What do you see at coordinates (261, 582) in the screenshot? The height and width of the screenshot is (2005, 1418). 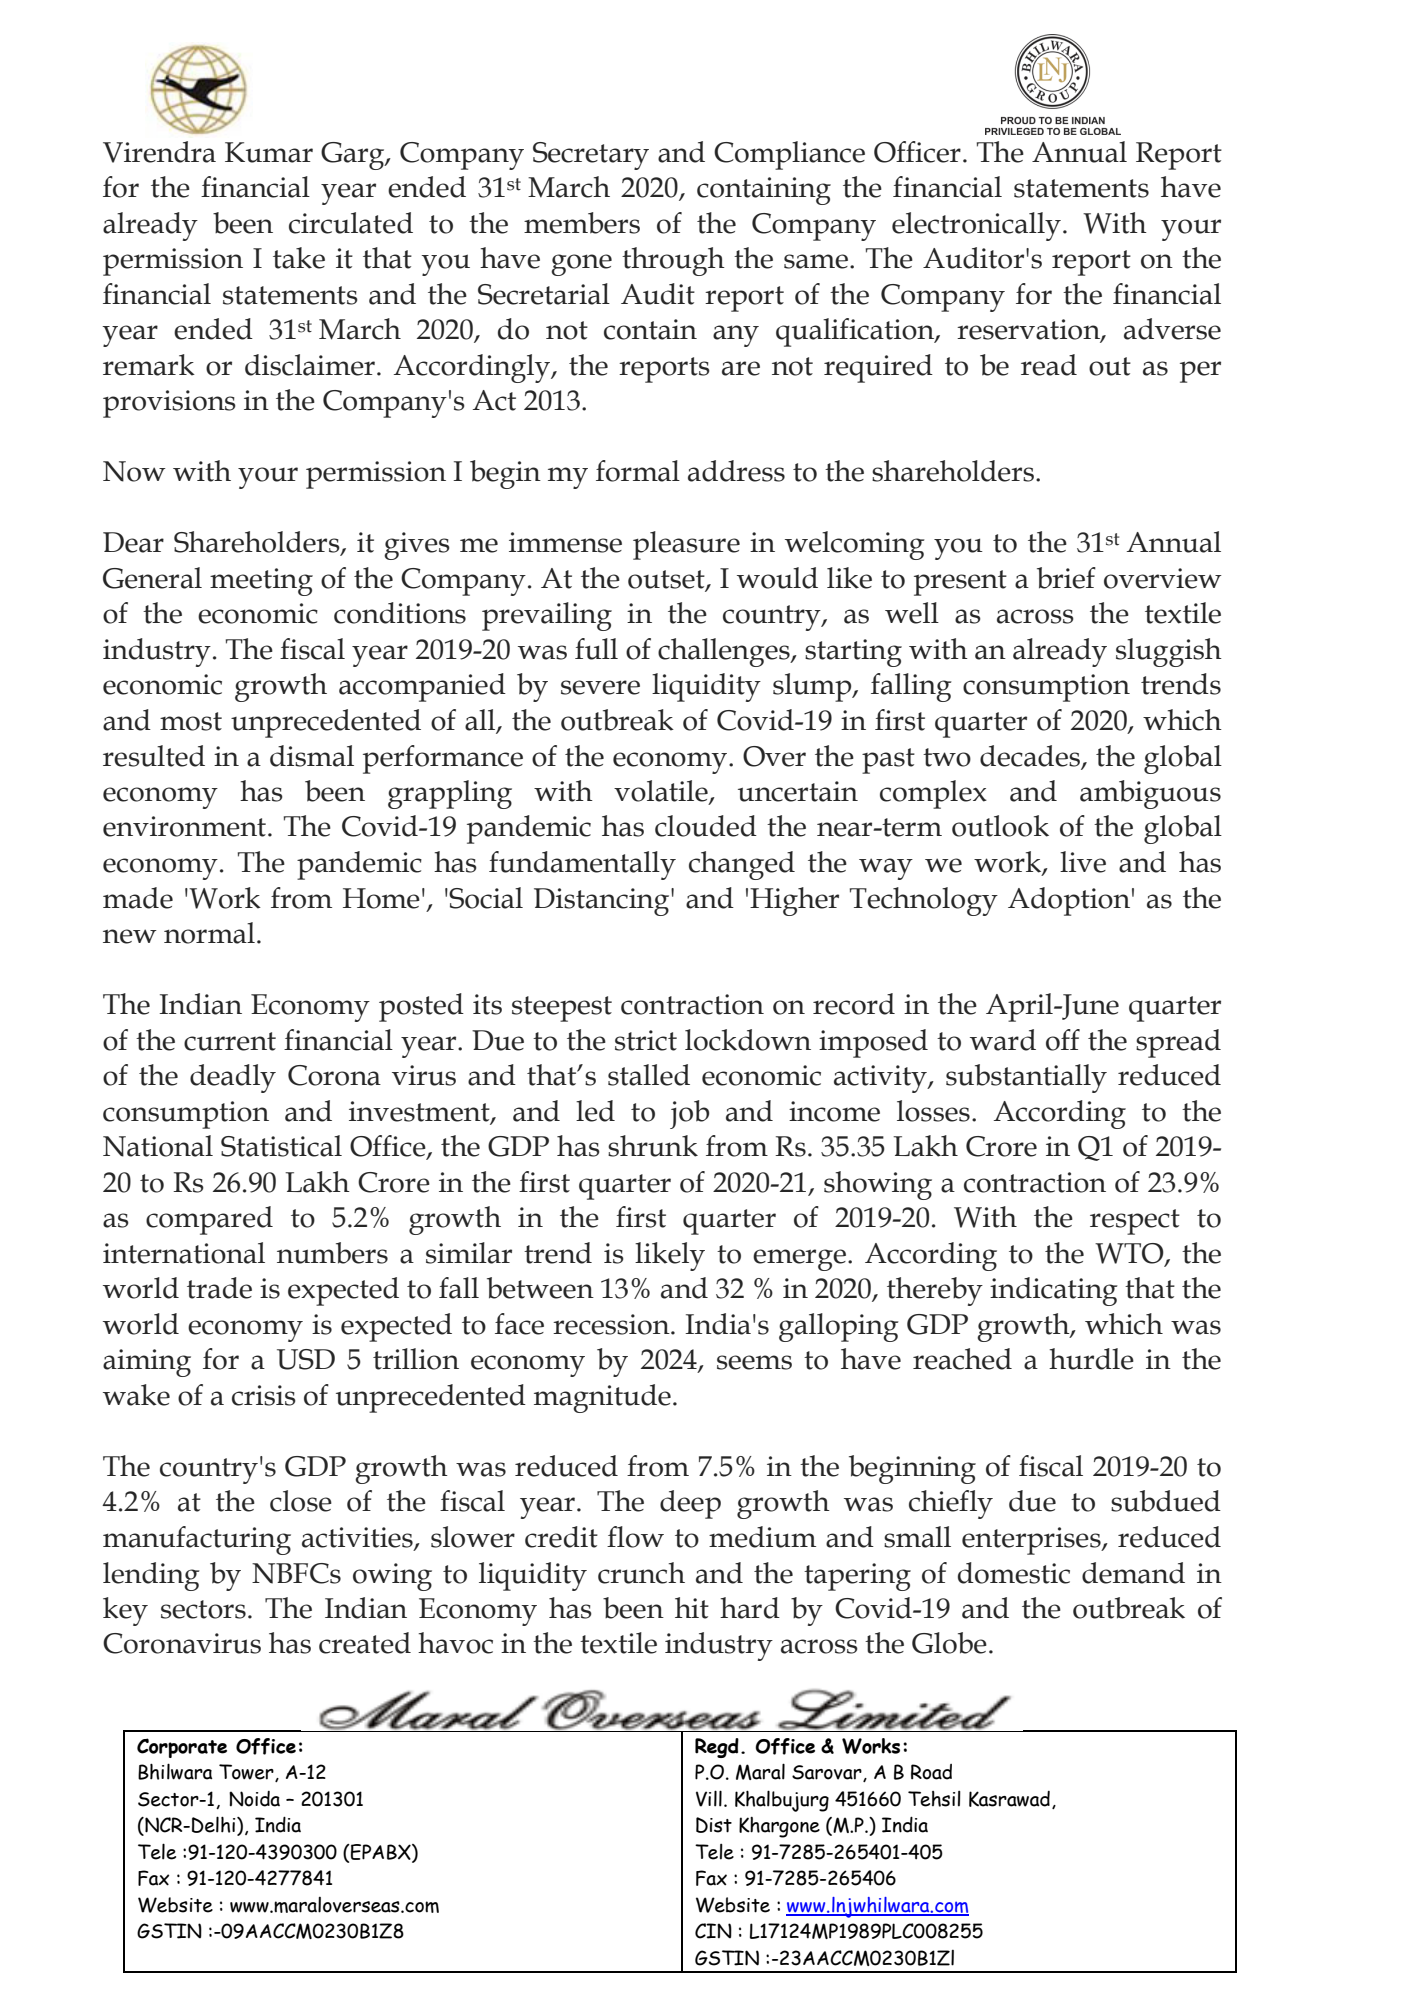 I see `meeting` at bounding box center [261, 582].
